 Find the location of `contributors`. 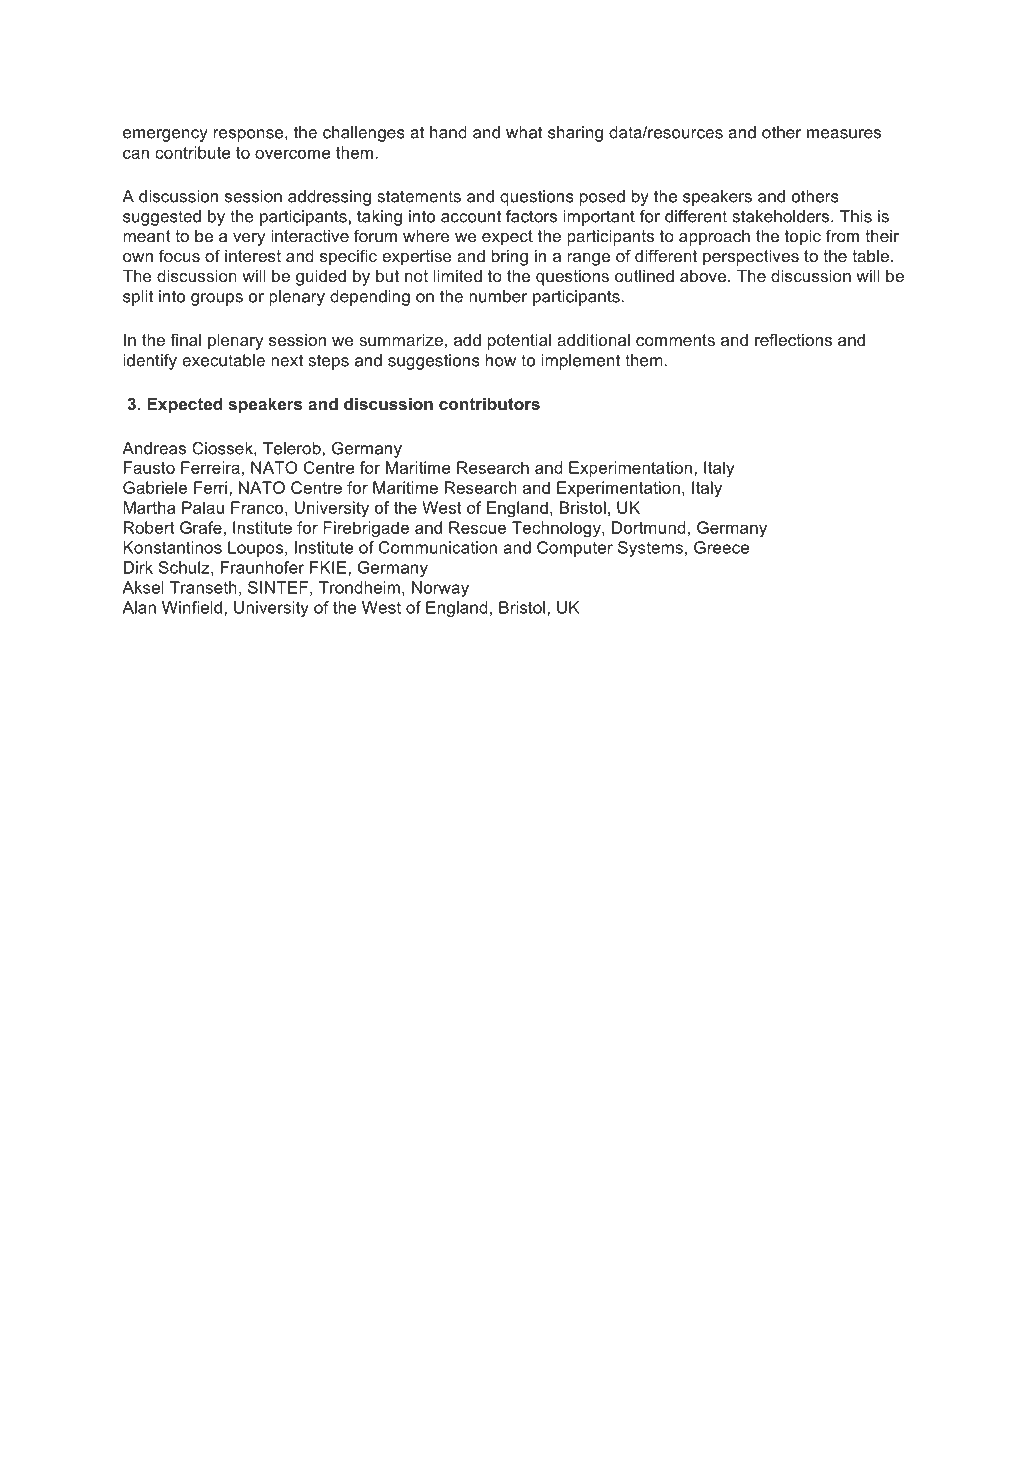

contributors is located at coordinates (489, 404).
